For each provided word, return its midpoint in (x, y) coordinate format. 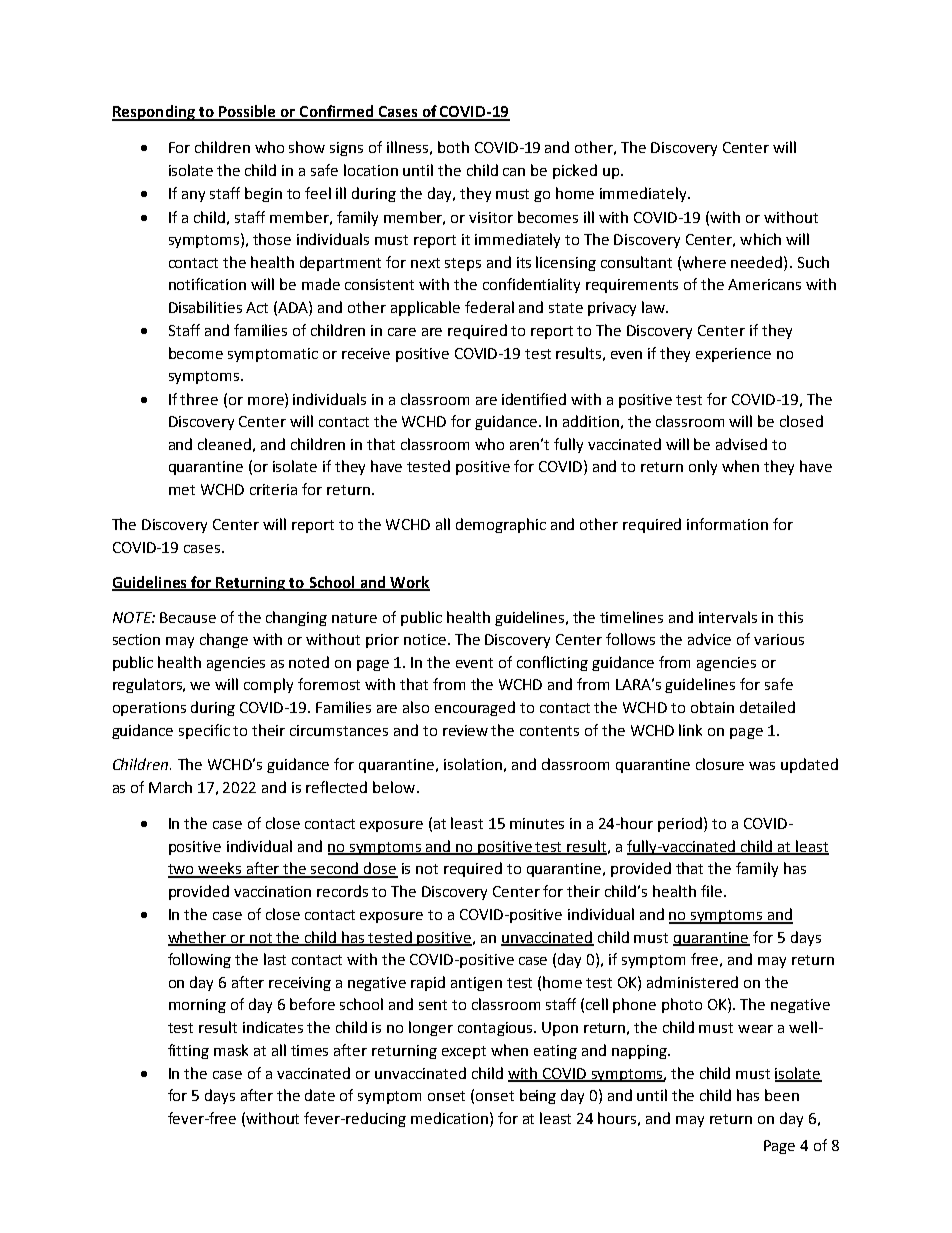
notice (425, 639)
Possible (247, 112)
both (453, 147)
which (760, 239)
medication (449, 1118)
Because (188, 617)
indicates (273, 1027)
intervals (728, 617)
